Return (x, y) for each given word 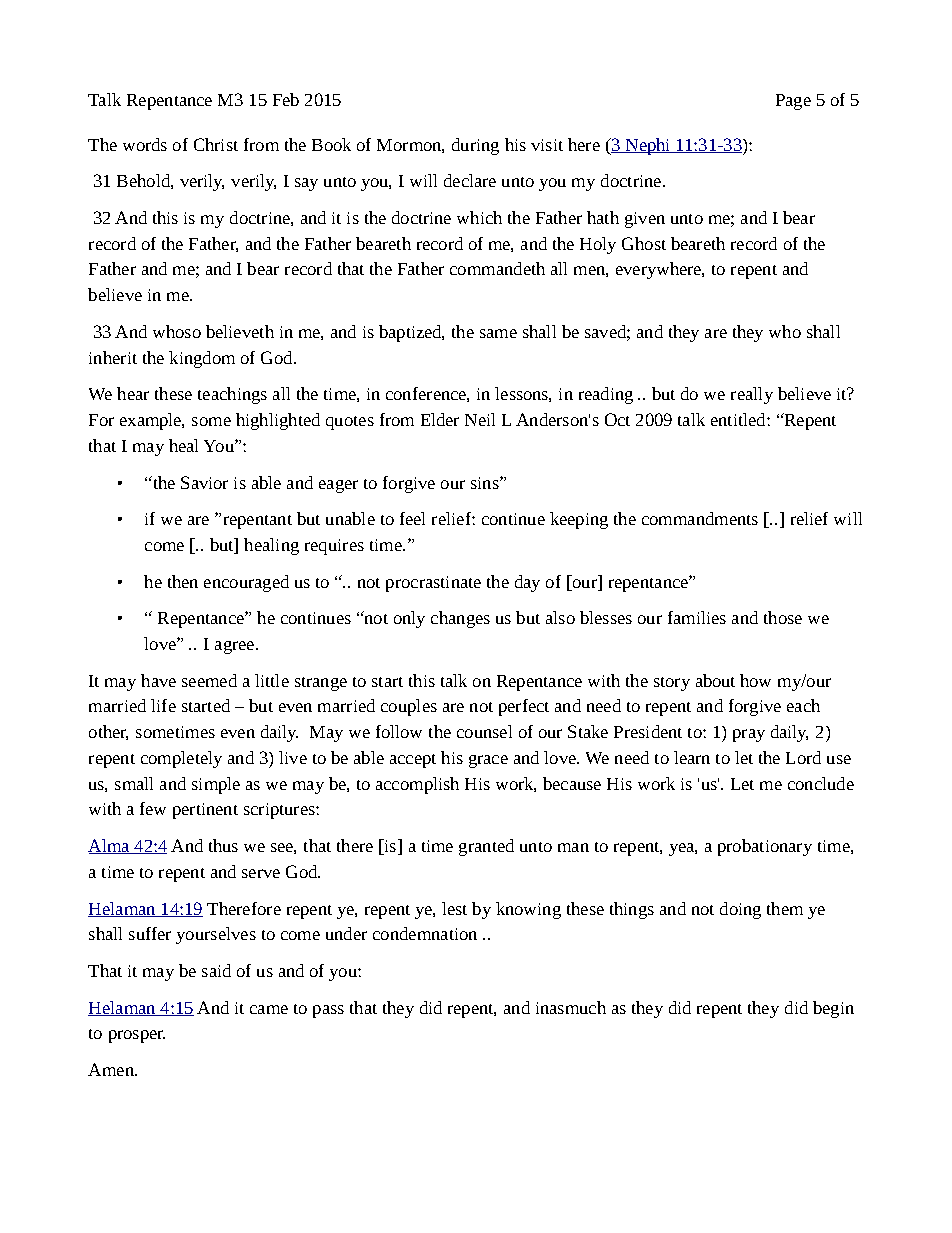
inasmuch (571, 1007)
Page (793, 102)
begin (833, 1009)
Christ (216, 144)
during (475, 146)
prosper (137, 1036)
